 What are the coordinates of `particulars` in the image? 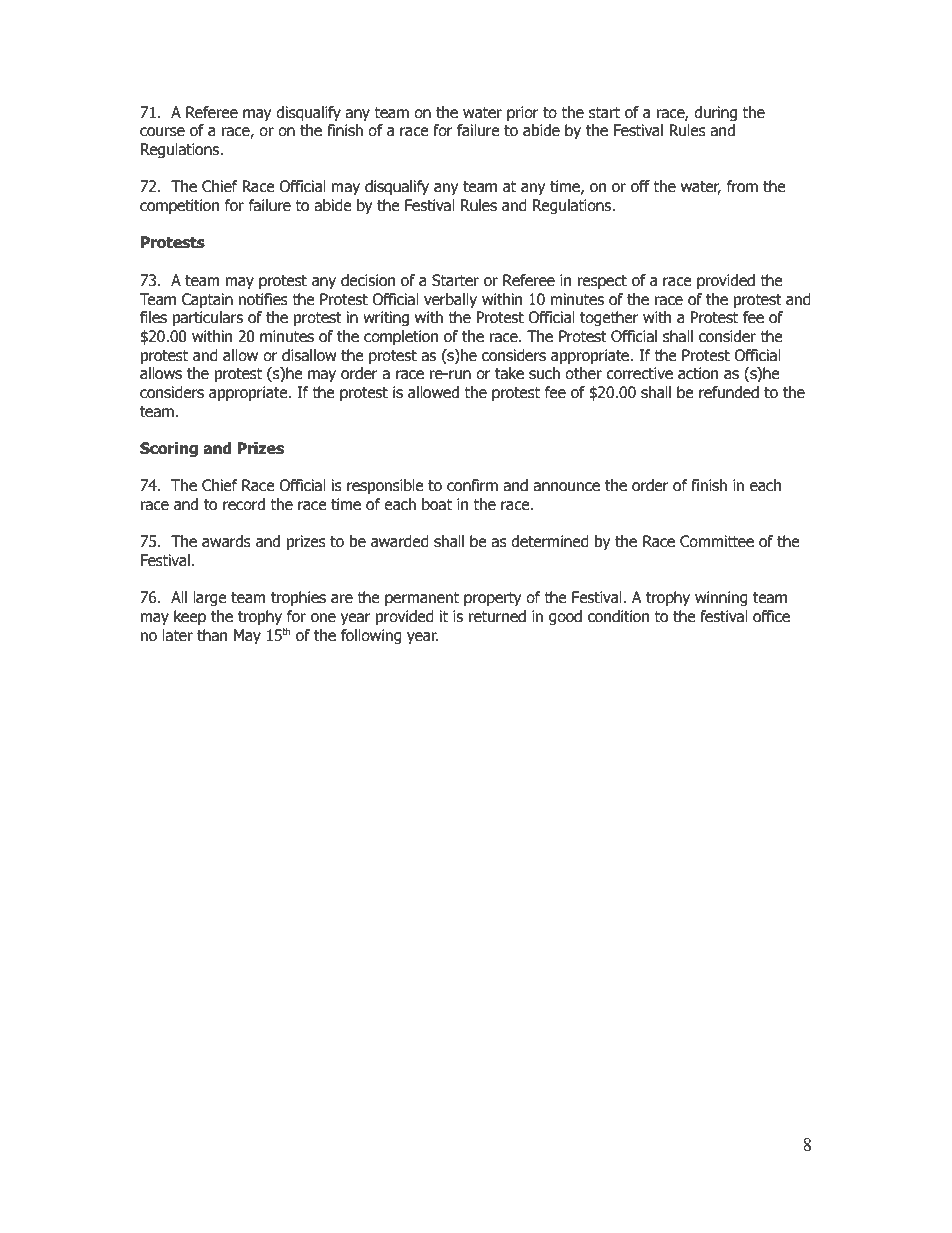 It's located at (208, 318).
